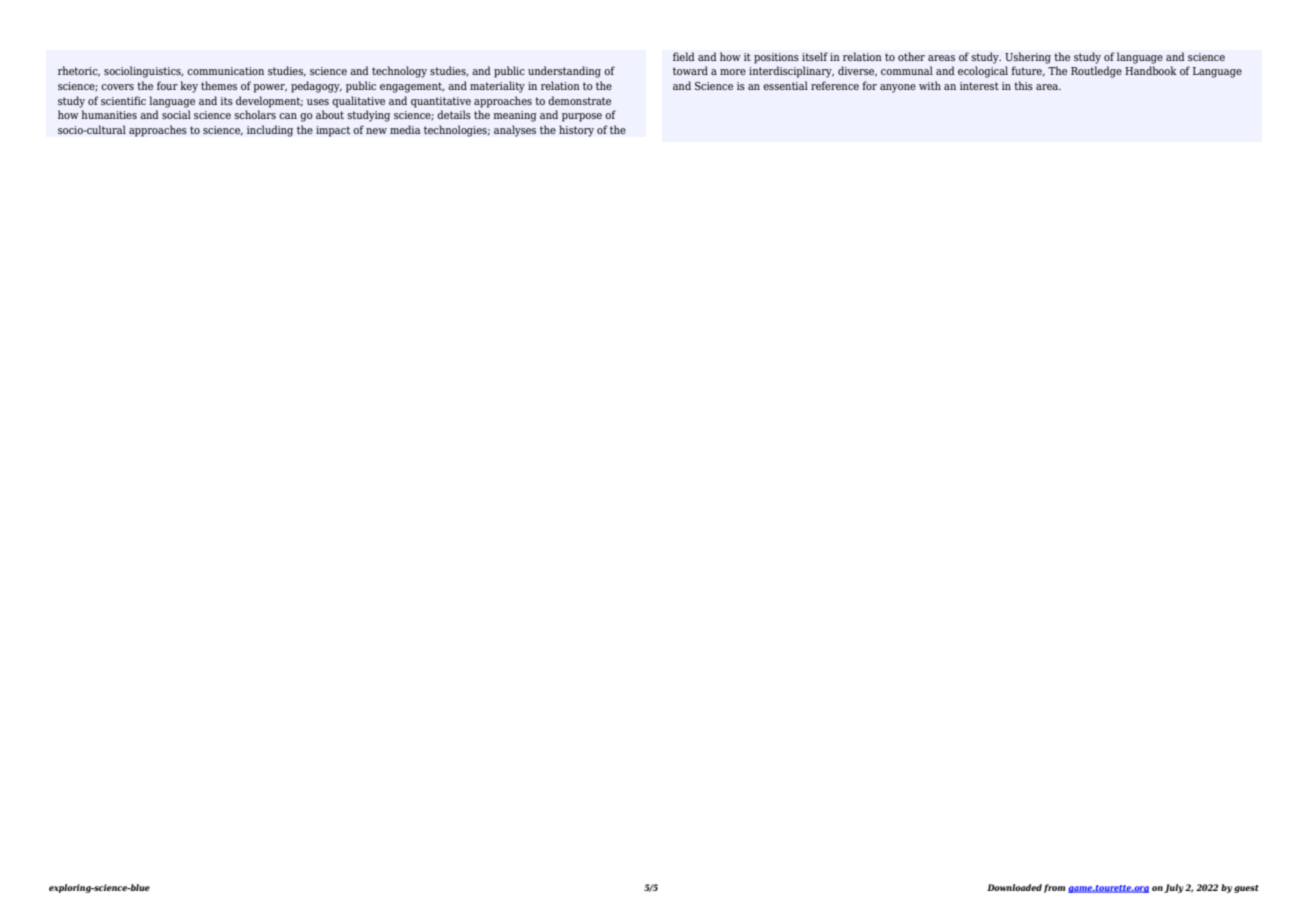  I want to click on from, so click(1054, 888).
